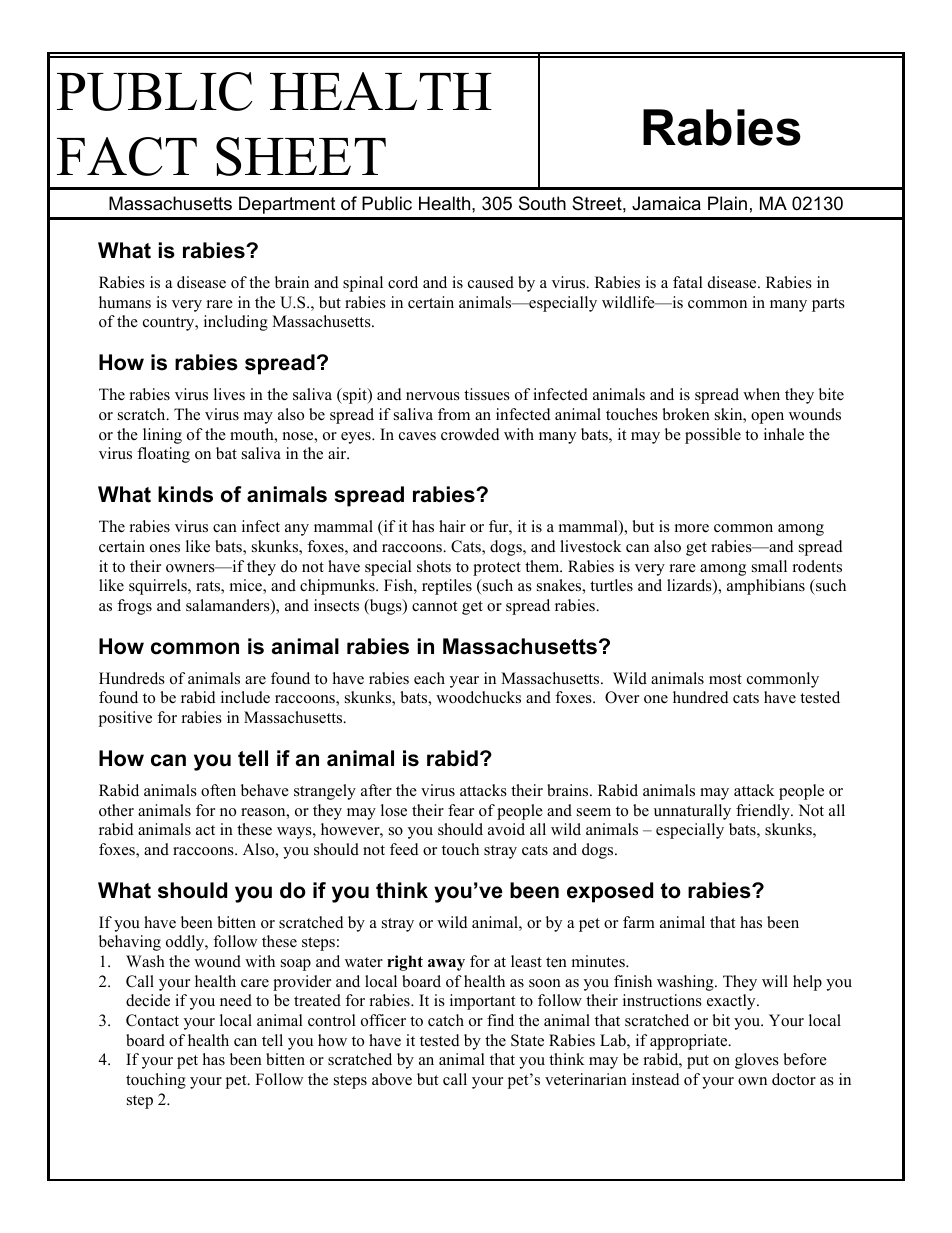  What do you see at coordinates (152, 1020) in the screenshot?
I see `Contact` at bounding box center [152, 1020].
